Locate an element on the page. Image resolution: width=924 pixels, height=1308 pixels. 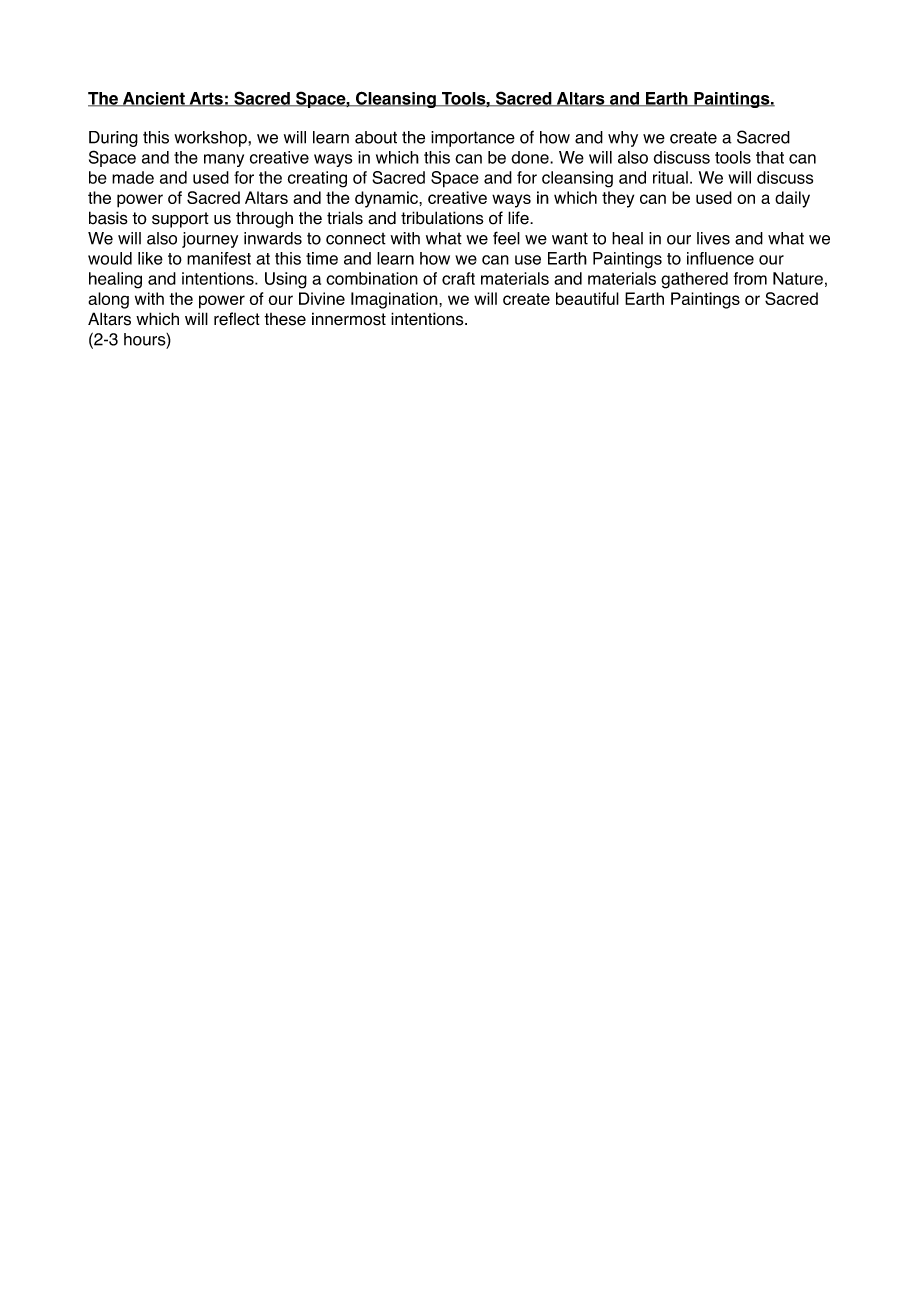
tribulations is located at coordinates (442, 218).
